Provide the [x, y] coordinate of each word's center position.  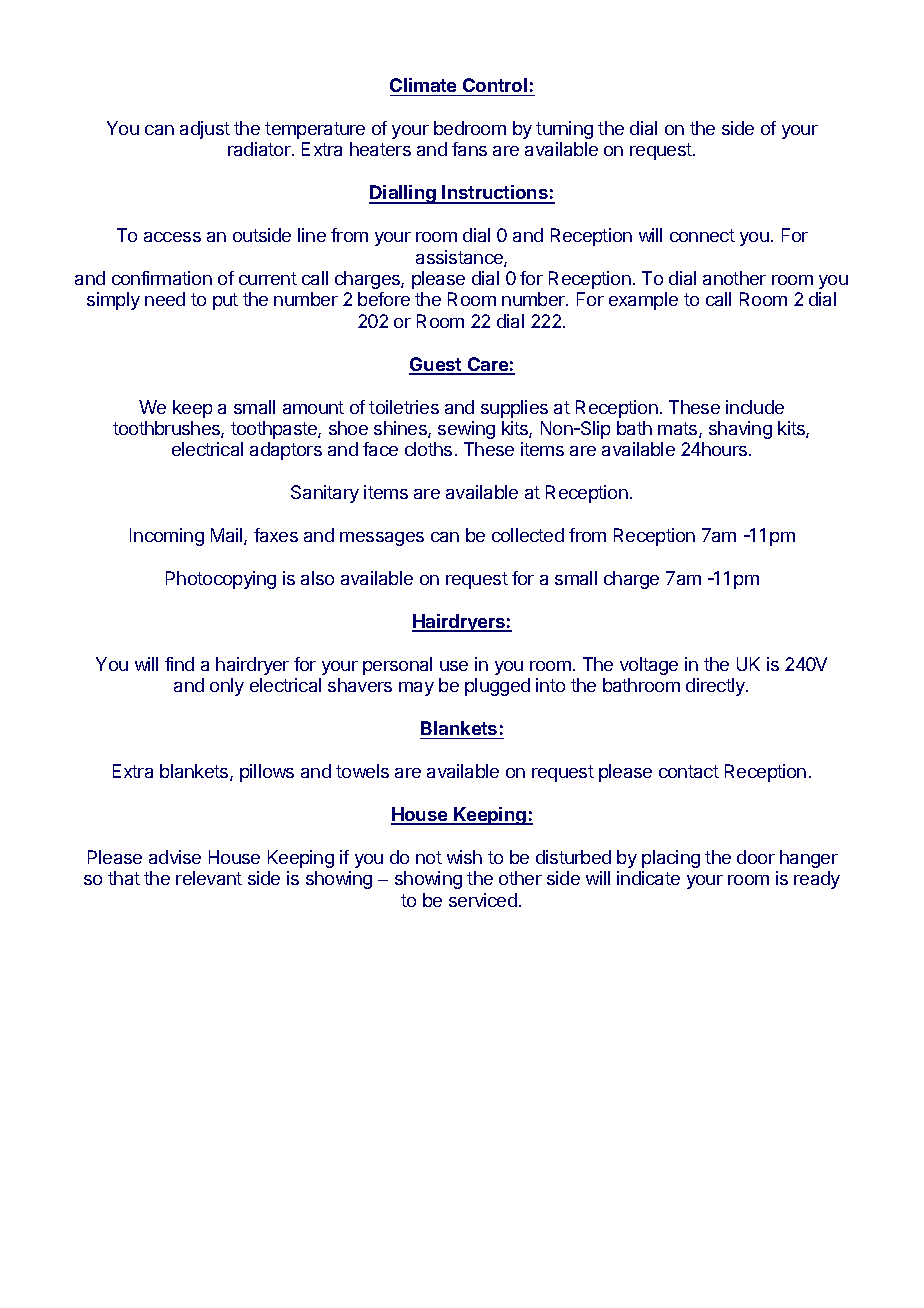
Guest [436, 365]
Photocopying [221, 580]
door [756, 857]
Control [495, 85]
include [755, 407]
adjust [205, 130]
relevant [209, 878]
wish [464, 857]
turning [564, 130]
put [225, 301]
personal [397, 666]
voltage [649, 666]
